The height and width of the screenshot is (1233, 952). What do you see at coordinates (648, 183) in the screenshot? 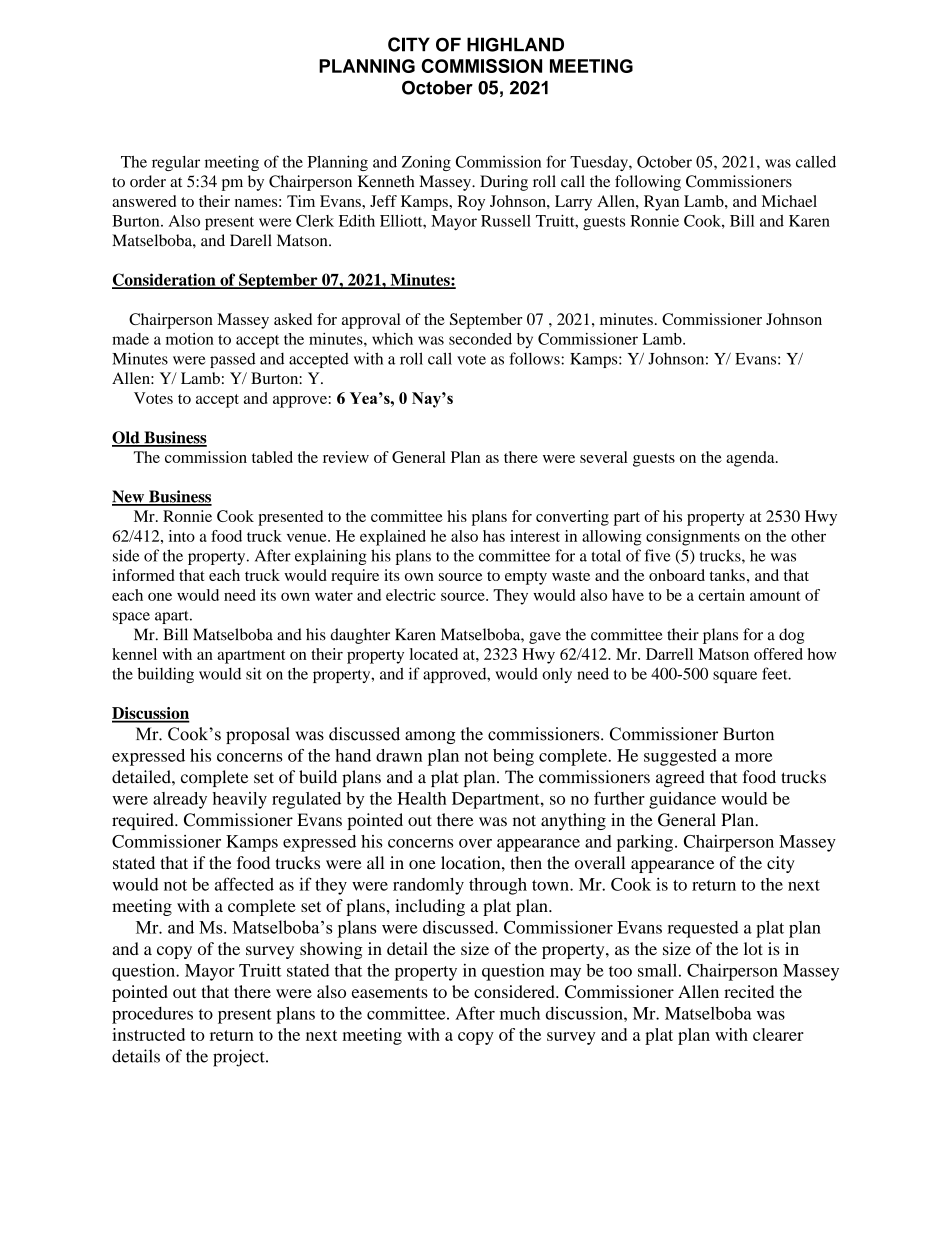
I see `following` at bounding box center [648, 183].
